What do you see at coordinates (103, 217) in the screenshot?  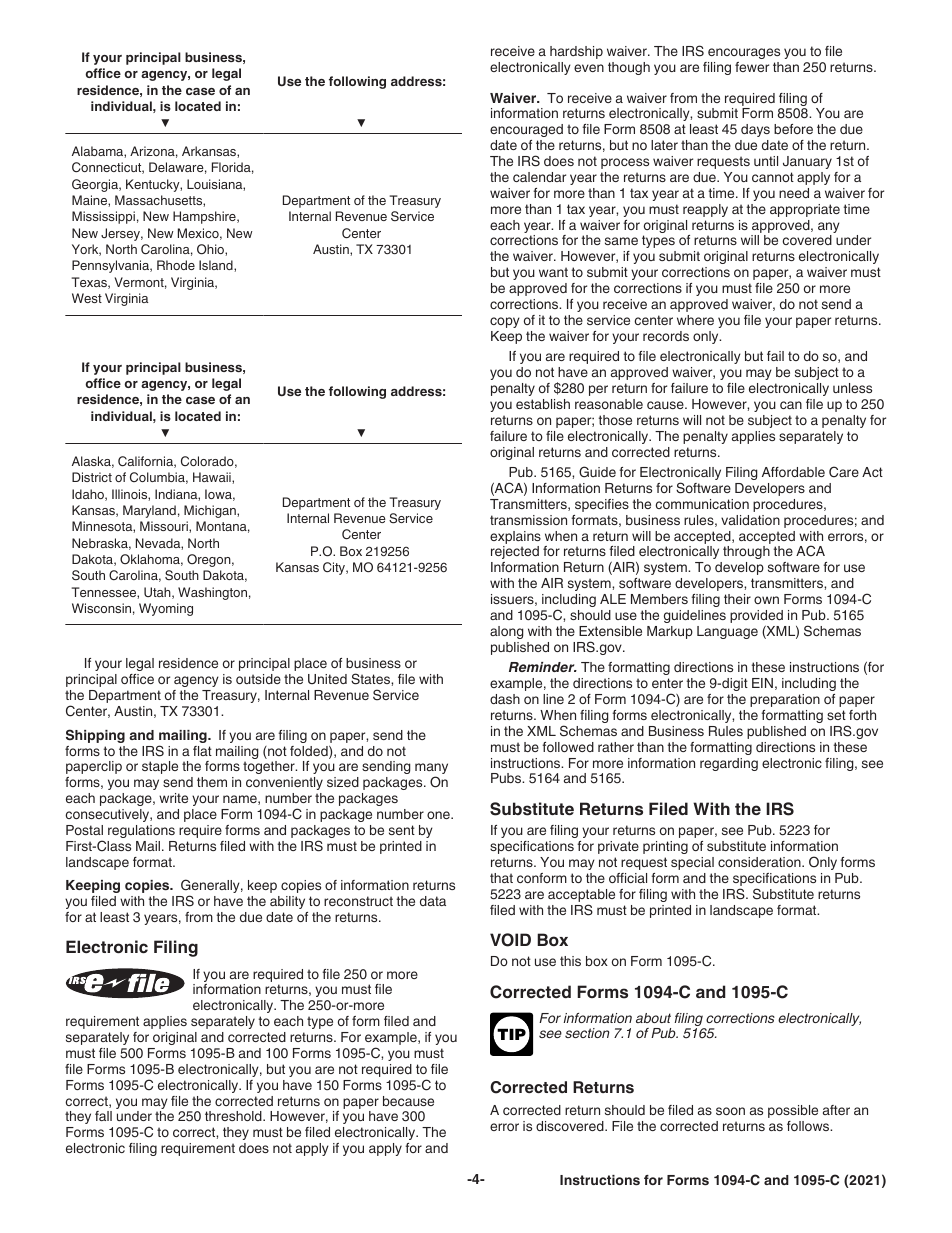 I see `Mississippi` at bounding box center [103, 217].
